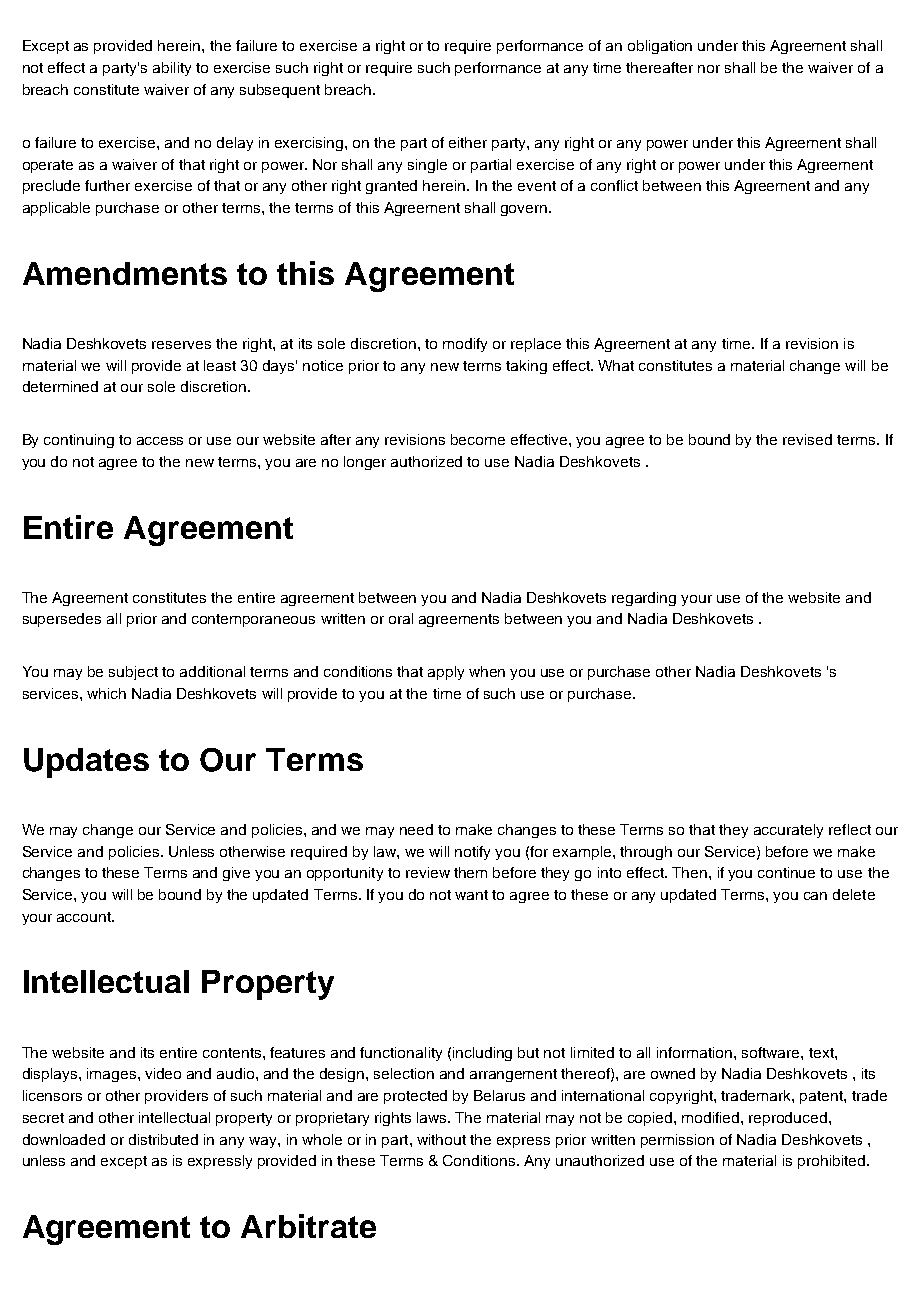  What do you see at coordinates (788, 831) in the screenshot?
I see `accurately` at bounding box center [788, 831].
